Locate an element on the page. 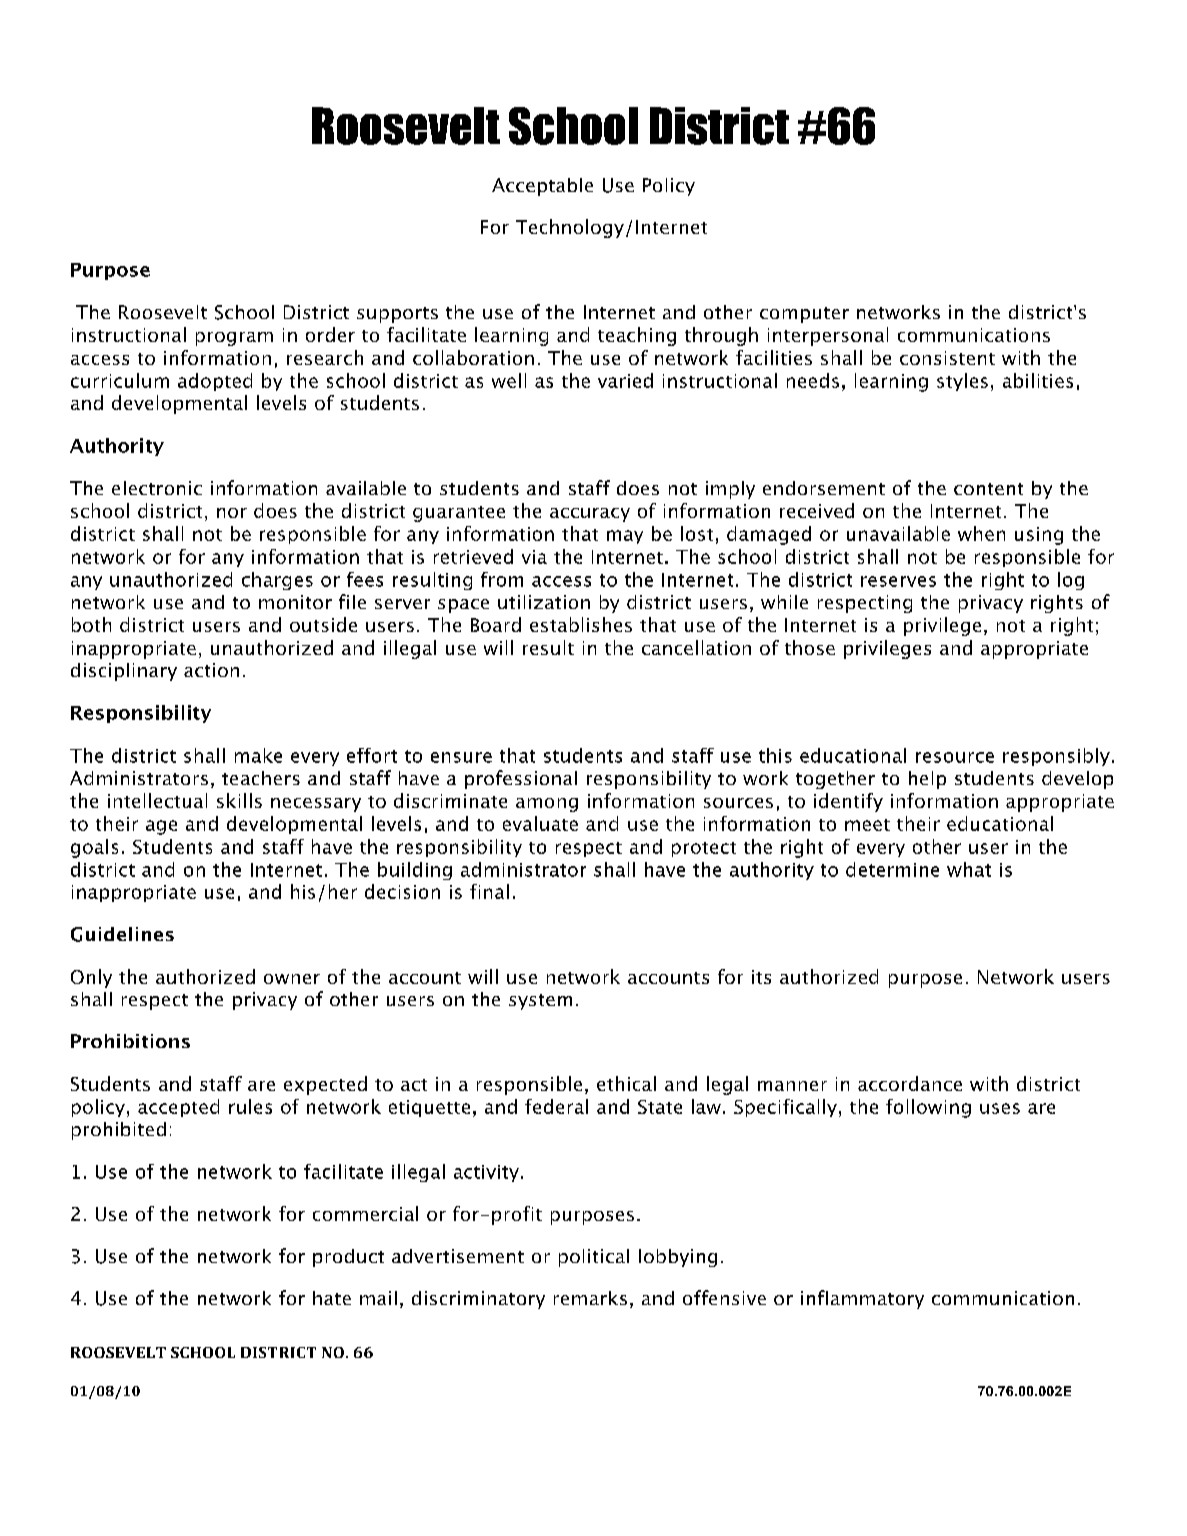  hate is located at coordinates (332, 1298).
